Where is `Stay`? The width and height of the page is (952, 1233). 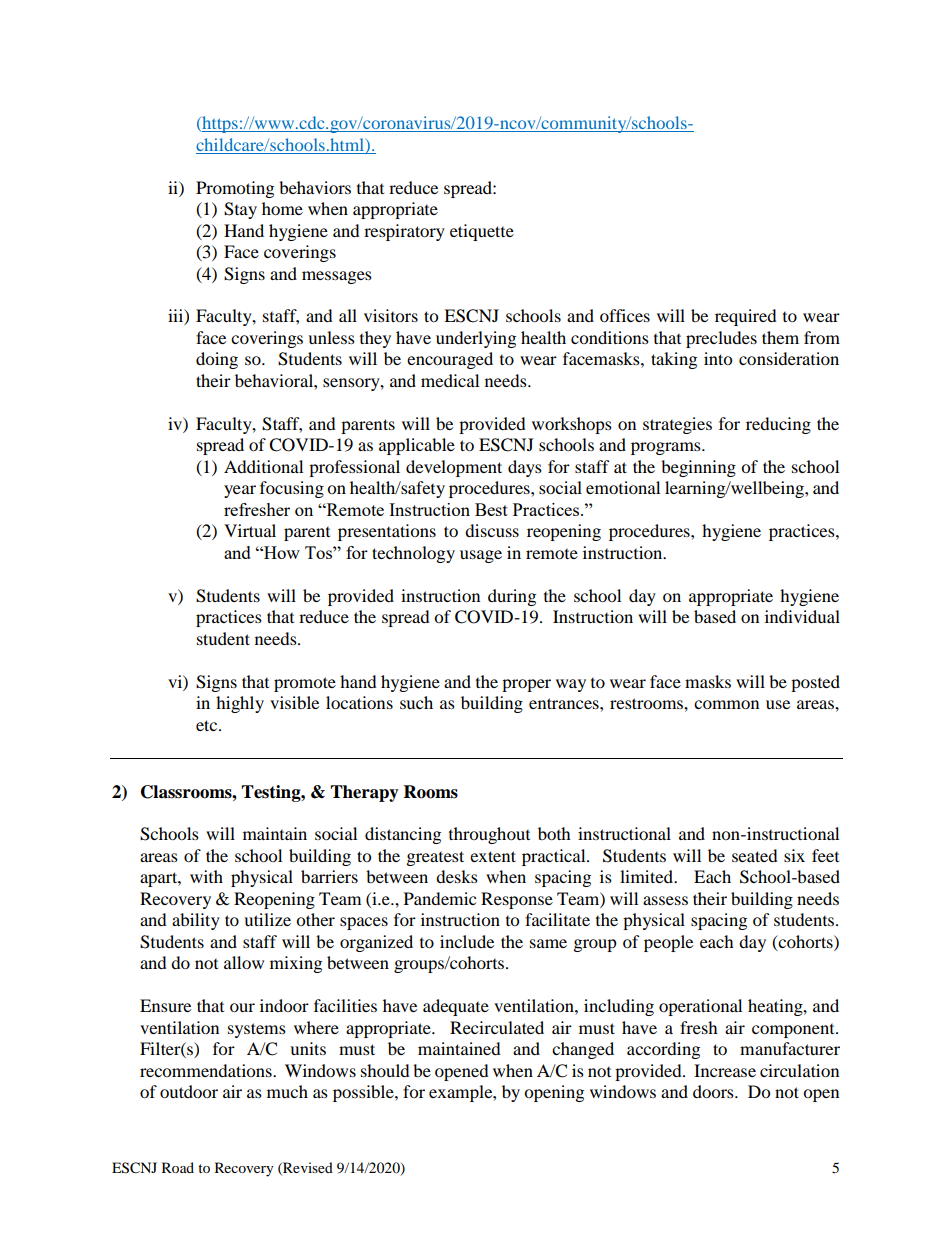
Stay is located at coordinates (240, 210).
